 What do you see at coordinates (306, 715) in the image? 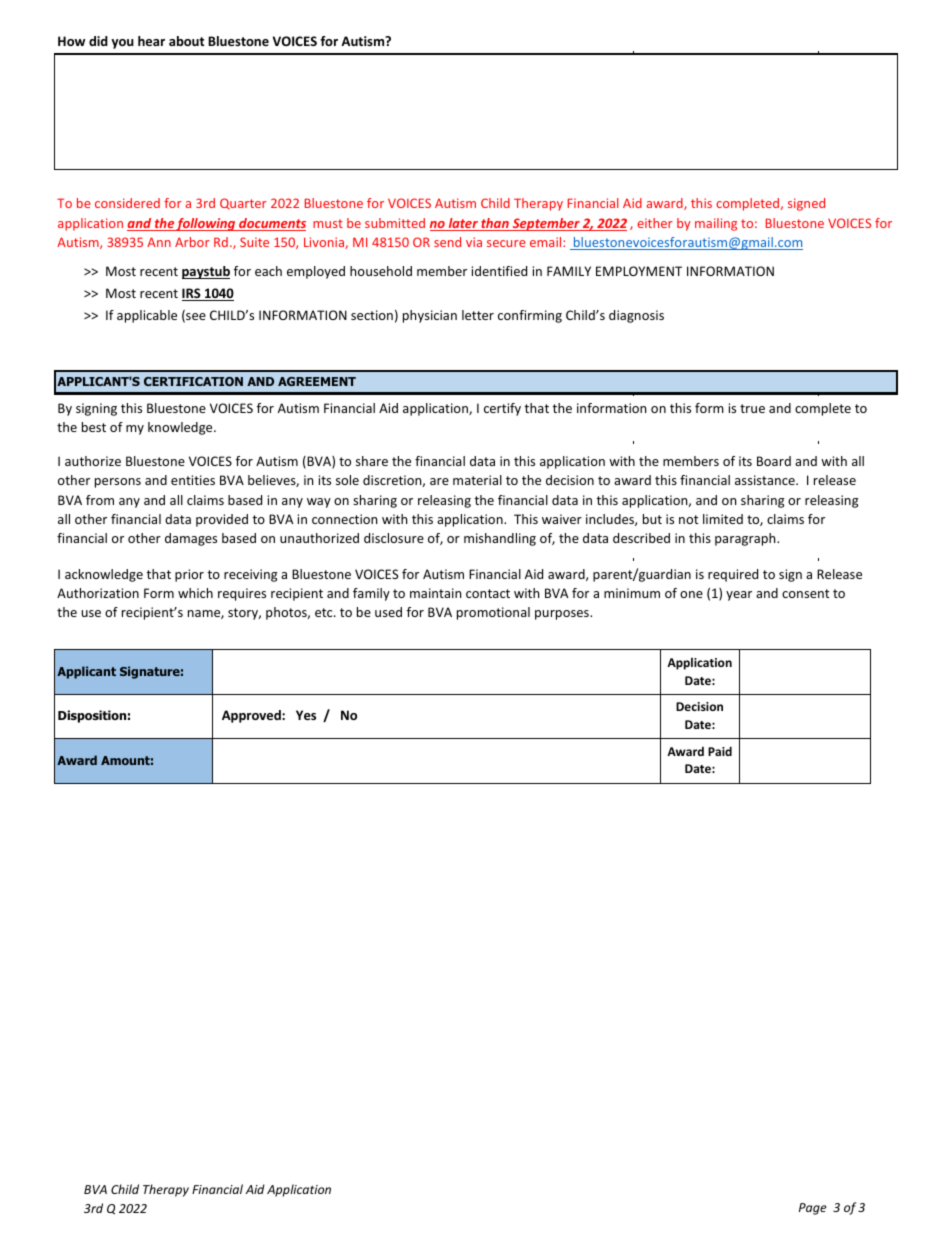
I see `Yes` at bounding box center [306, 715].
